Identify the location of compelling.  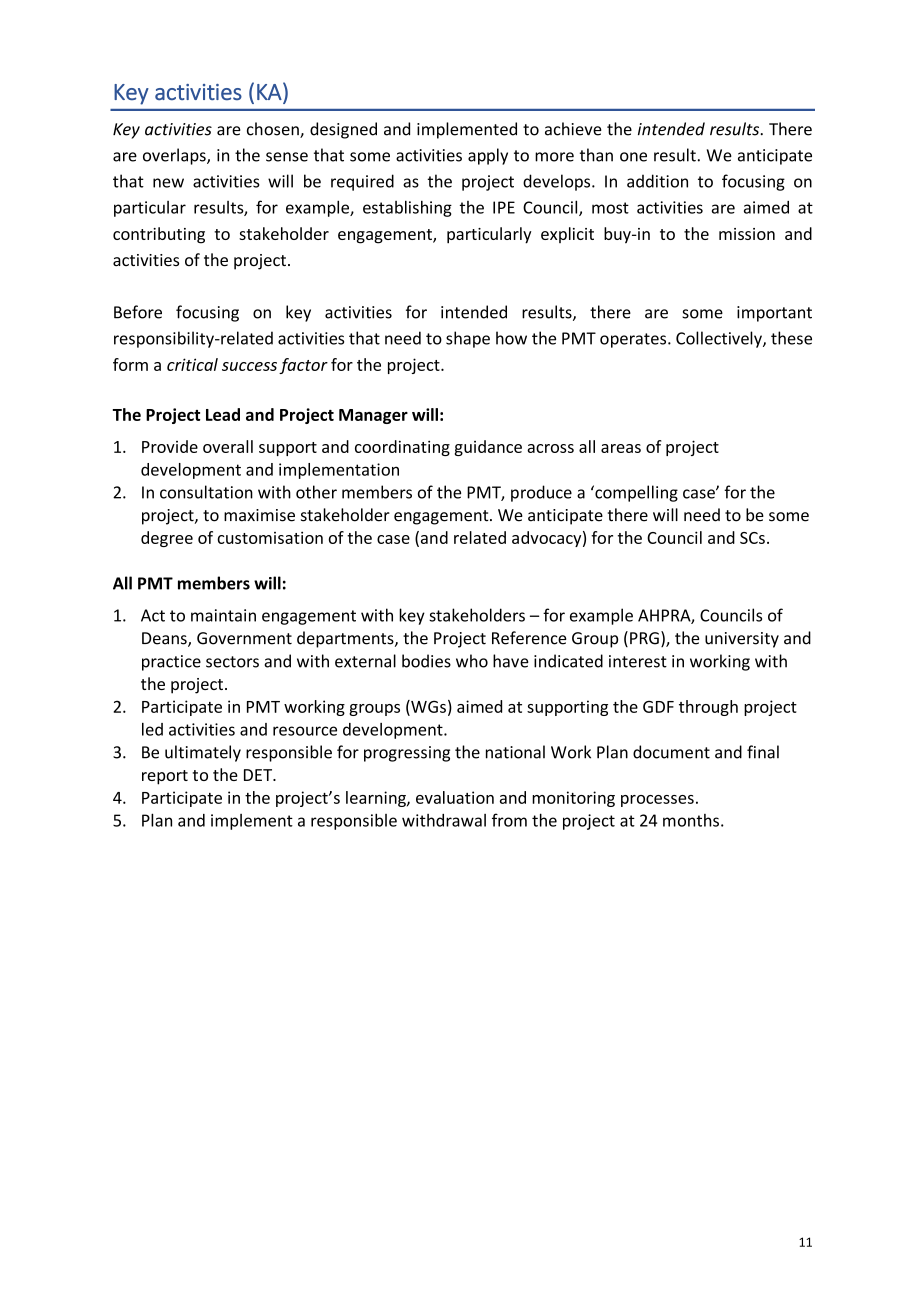
(635, 493).
